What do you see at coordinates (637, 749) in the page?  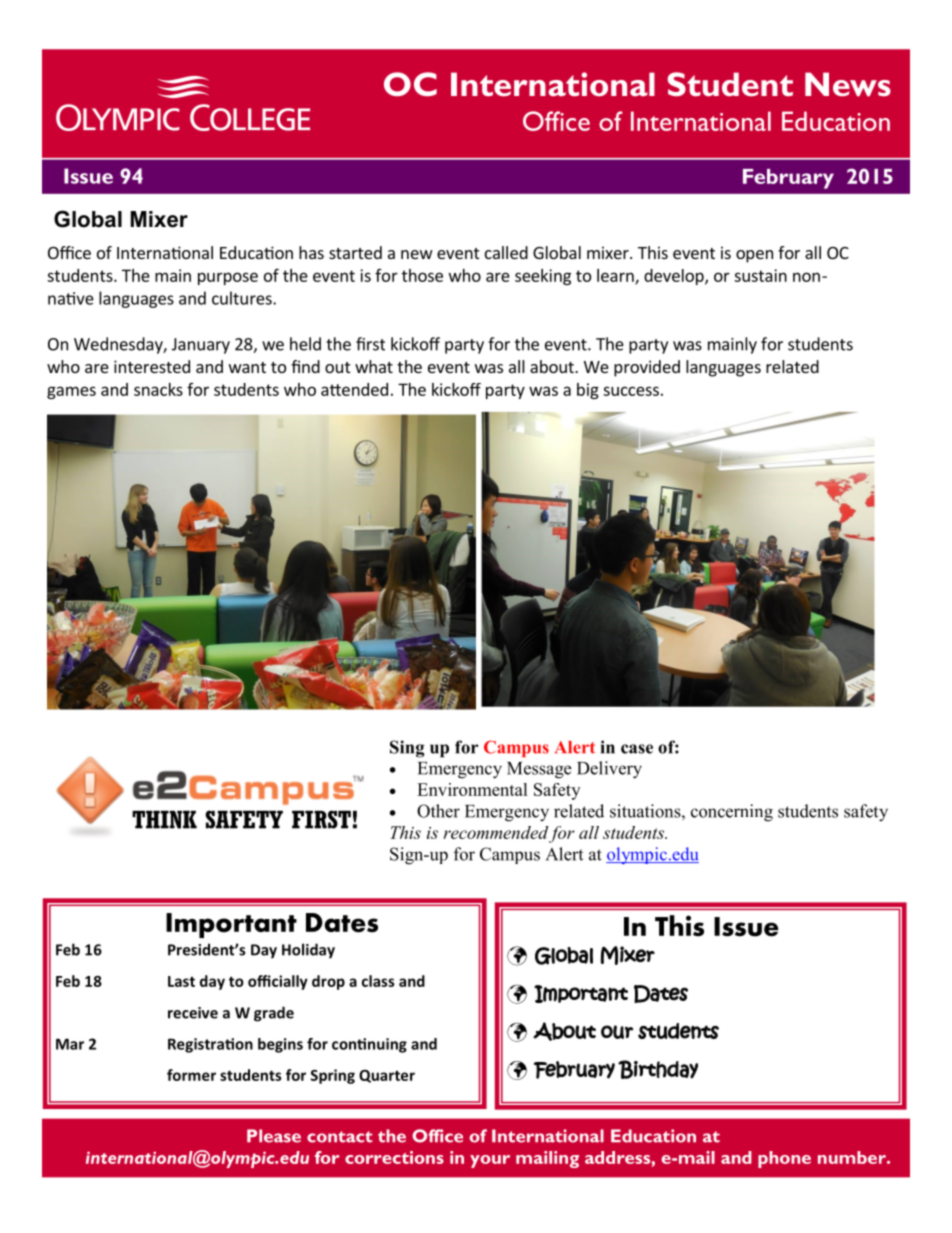 I see `case` at bounding box center [637, 749].
